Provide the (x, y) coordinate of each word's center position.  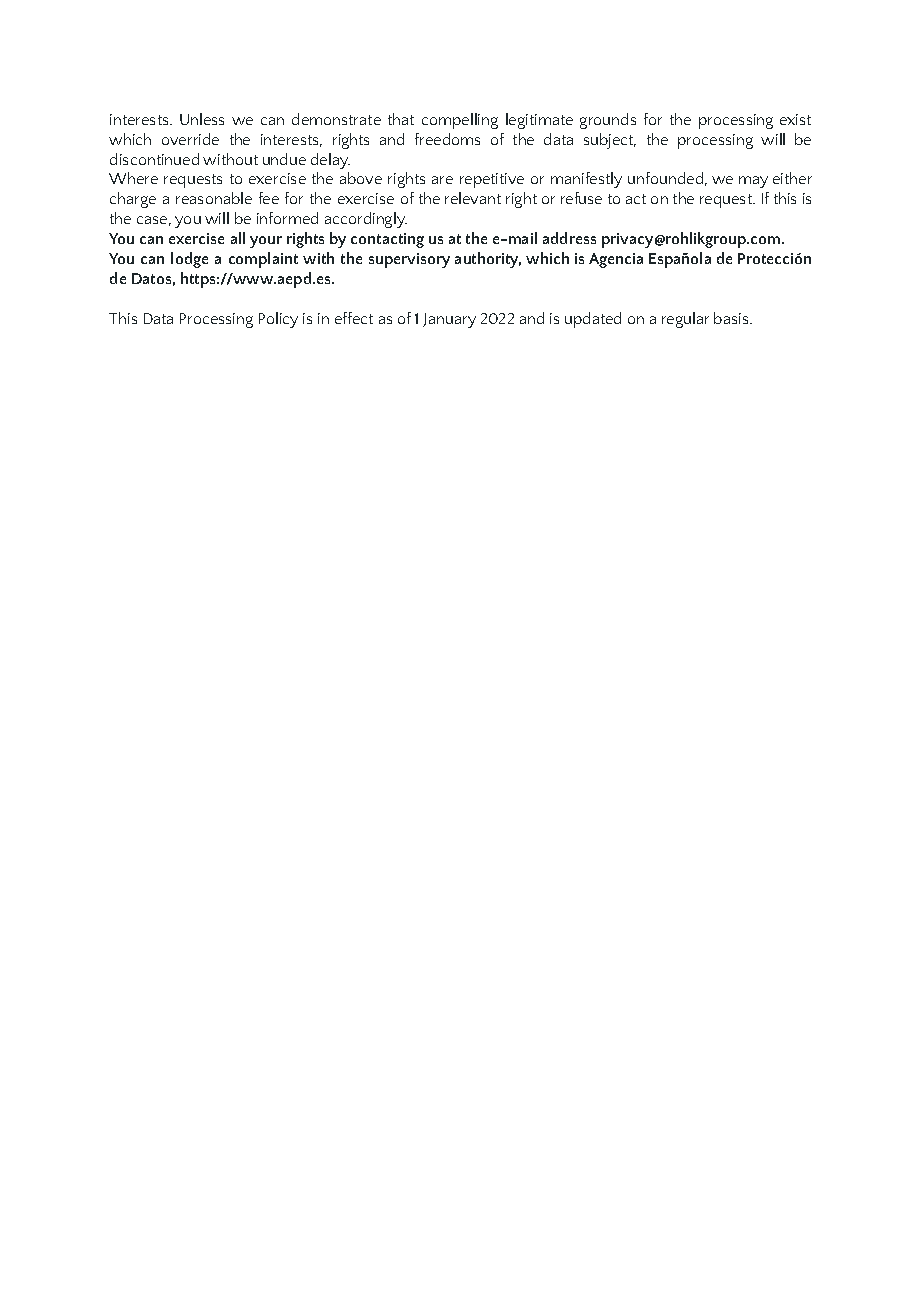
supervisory (409, 260)
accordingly (366, 220)
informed (287, 218)
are (442, 180)
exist (795, 119)
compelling (460, 121)
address (569, 238)
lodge (189, 260)
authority (488, 260)
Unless (202, 119)
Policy (278, 320)
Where (133, 178)
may (753, 182)
